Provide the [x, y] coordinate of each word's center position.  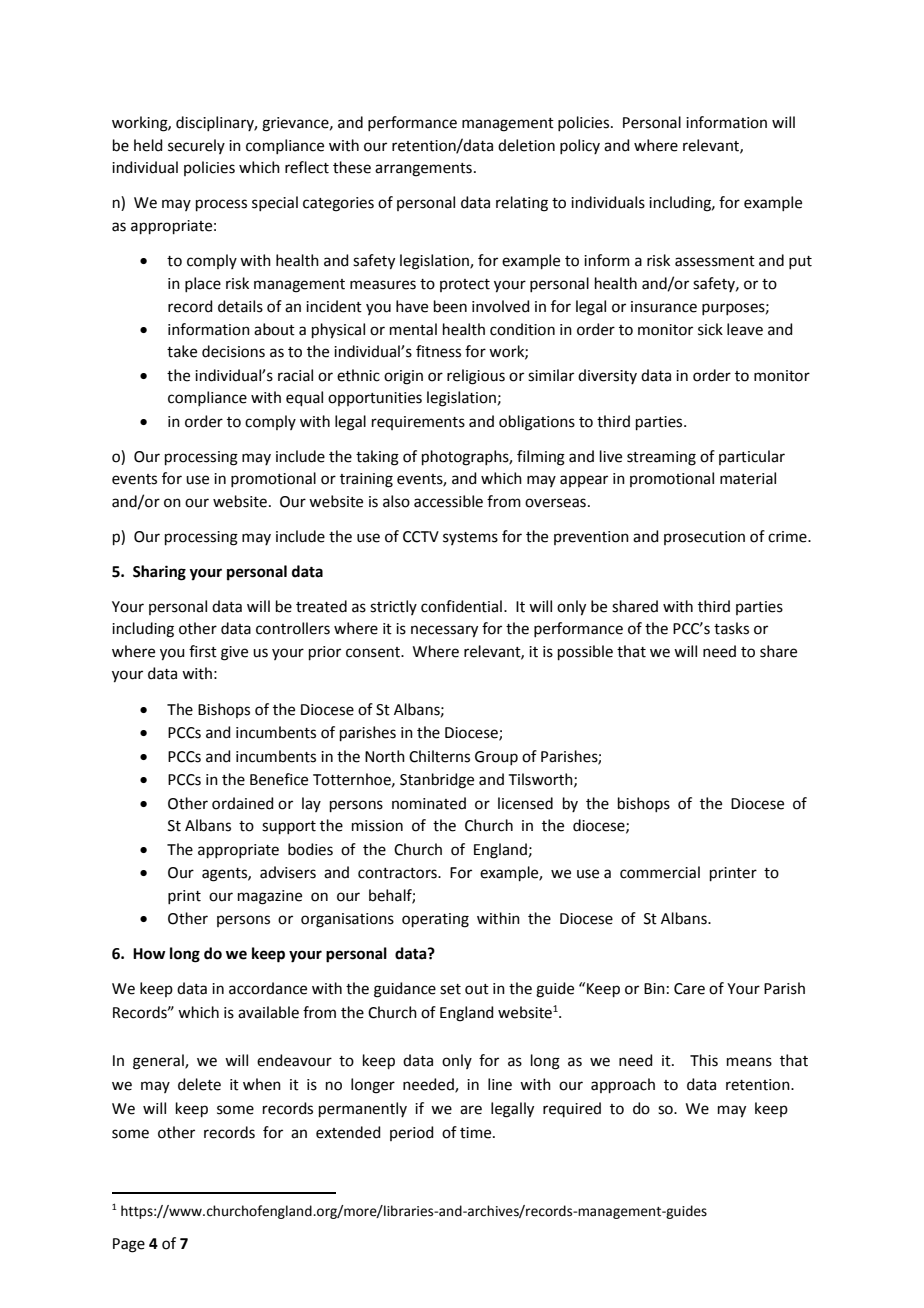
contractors [398, 873]
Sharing [159, 573]
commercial [660, 872]
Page [129, 1245]
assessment [715, 261]
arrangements [423, 170]
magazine [270, 897]
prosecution [704, 538]
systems [470, 538]
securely [196, 146]
